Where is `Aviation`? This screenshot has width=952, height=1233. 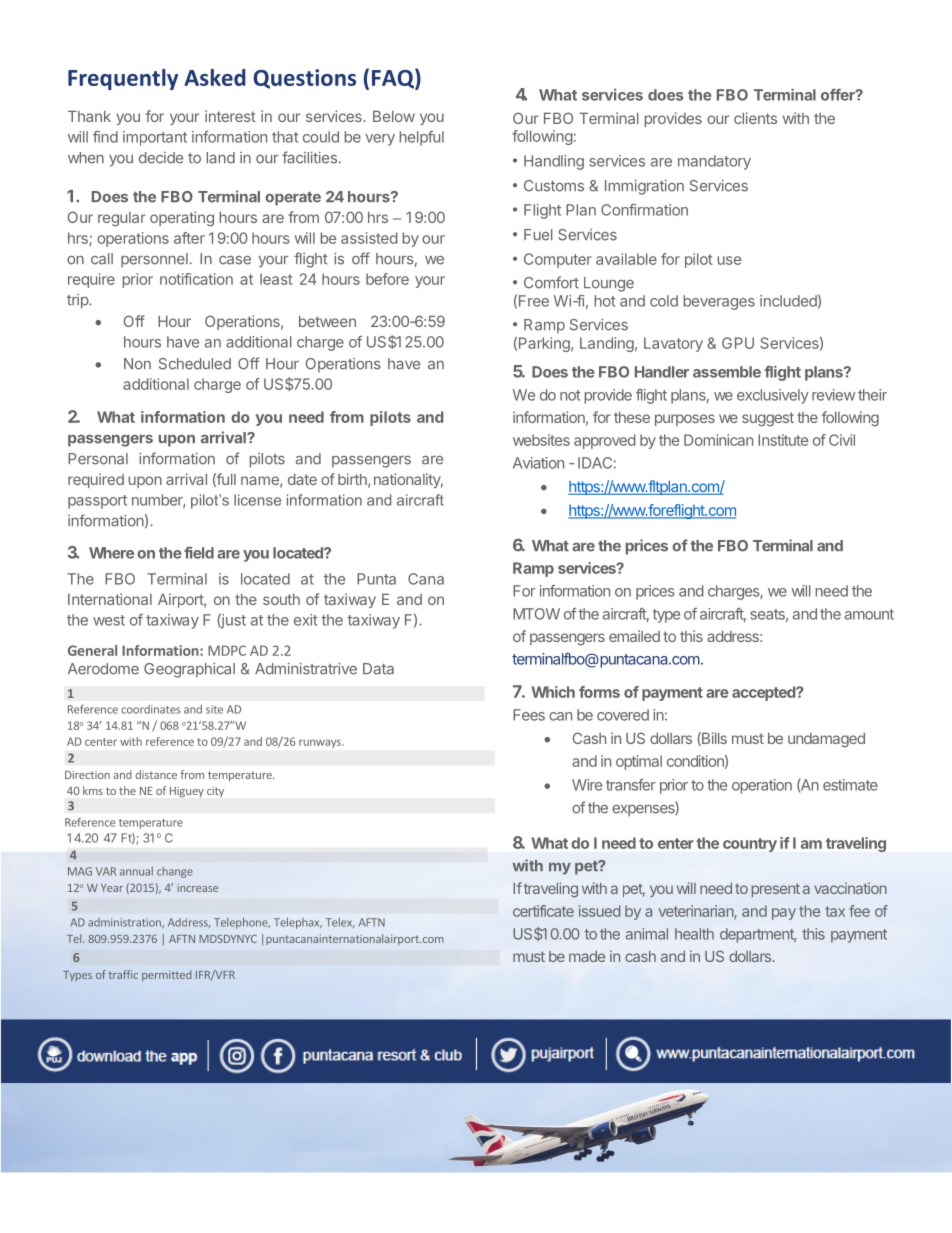
Aviation is located at coordinates (538, 463).
